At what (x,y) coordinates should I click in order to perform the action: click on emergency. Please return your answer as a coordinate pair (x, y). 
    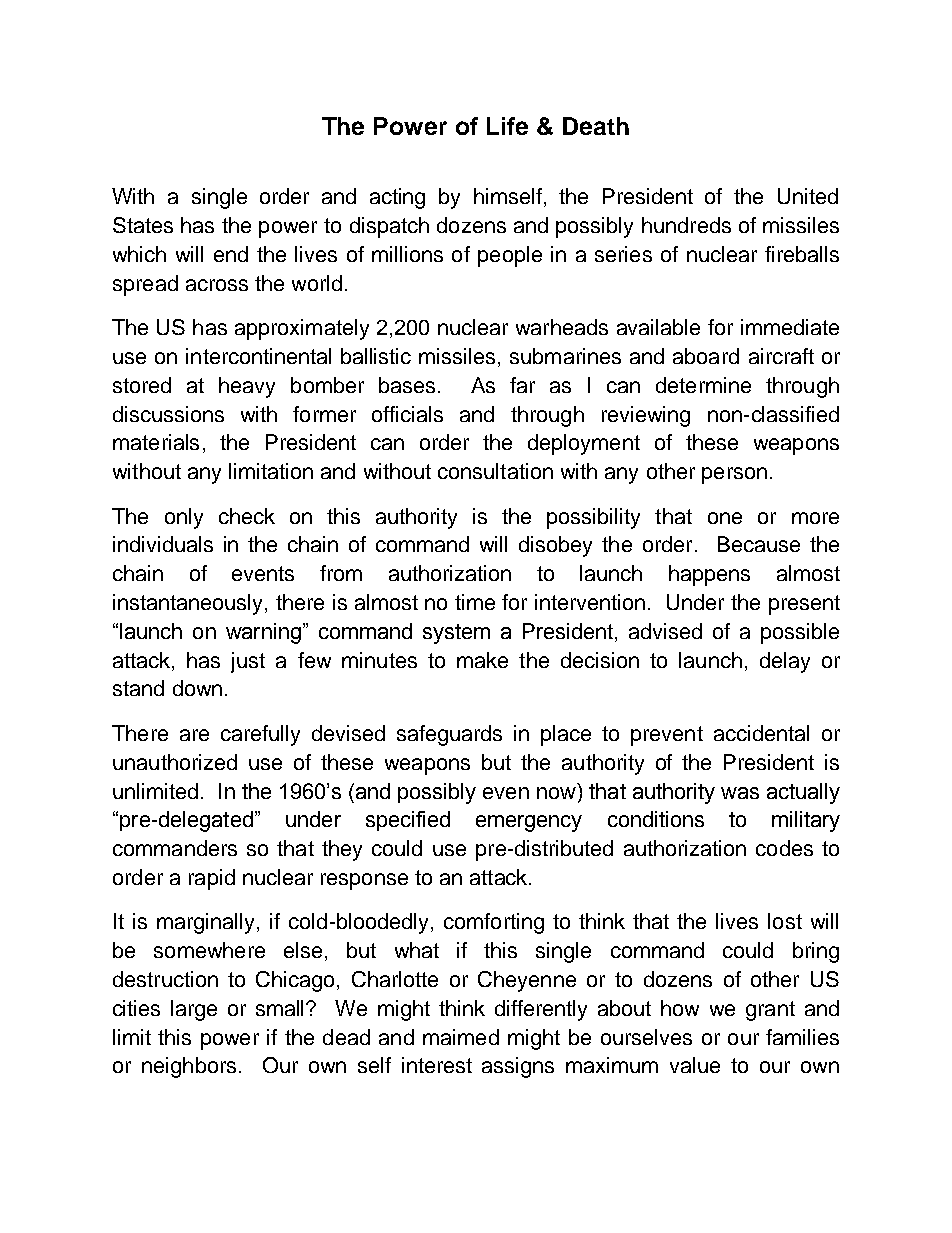
    Looking at the image, I should click on (529, 823).
